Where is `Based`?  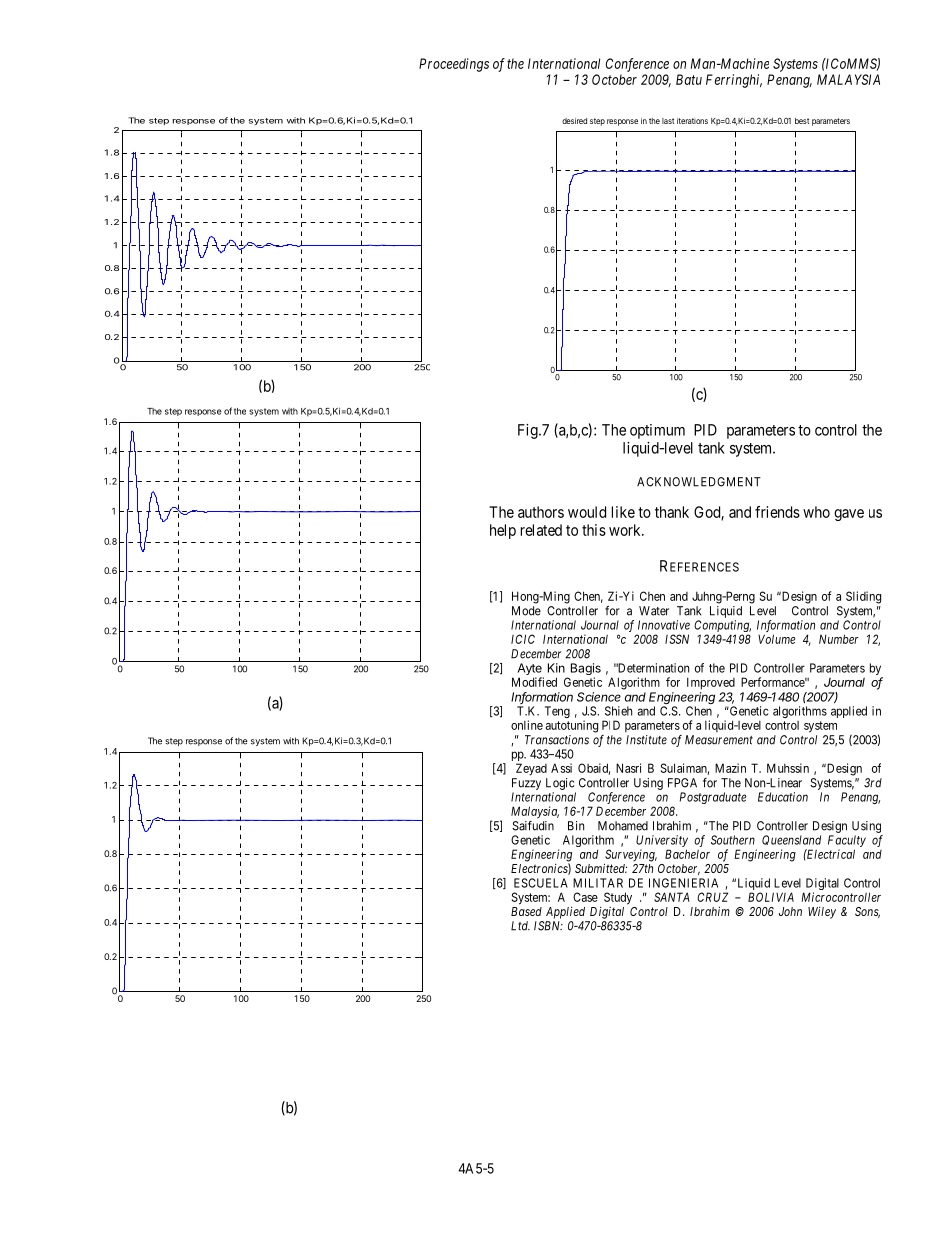 Based is located at coordinates (526, 911).
